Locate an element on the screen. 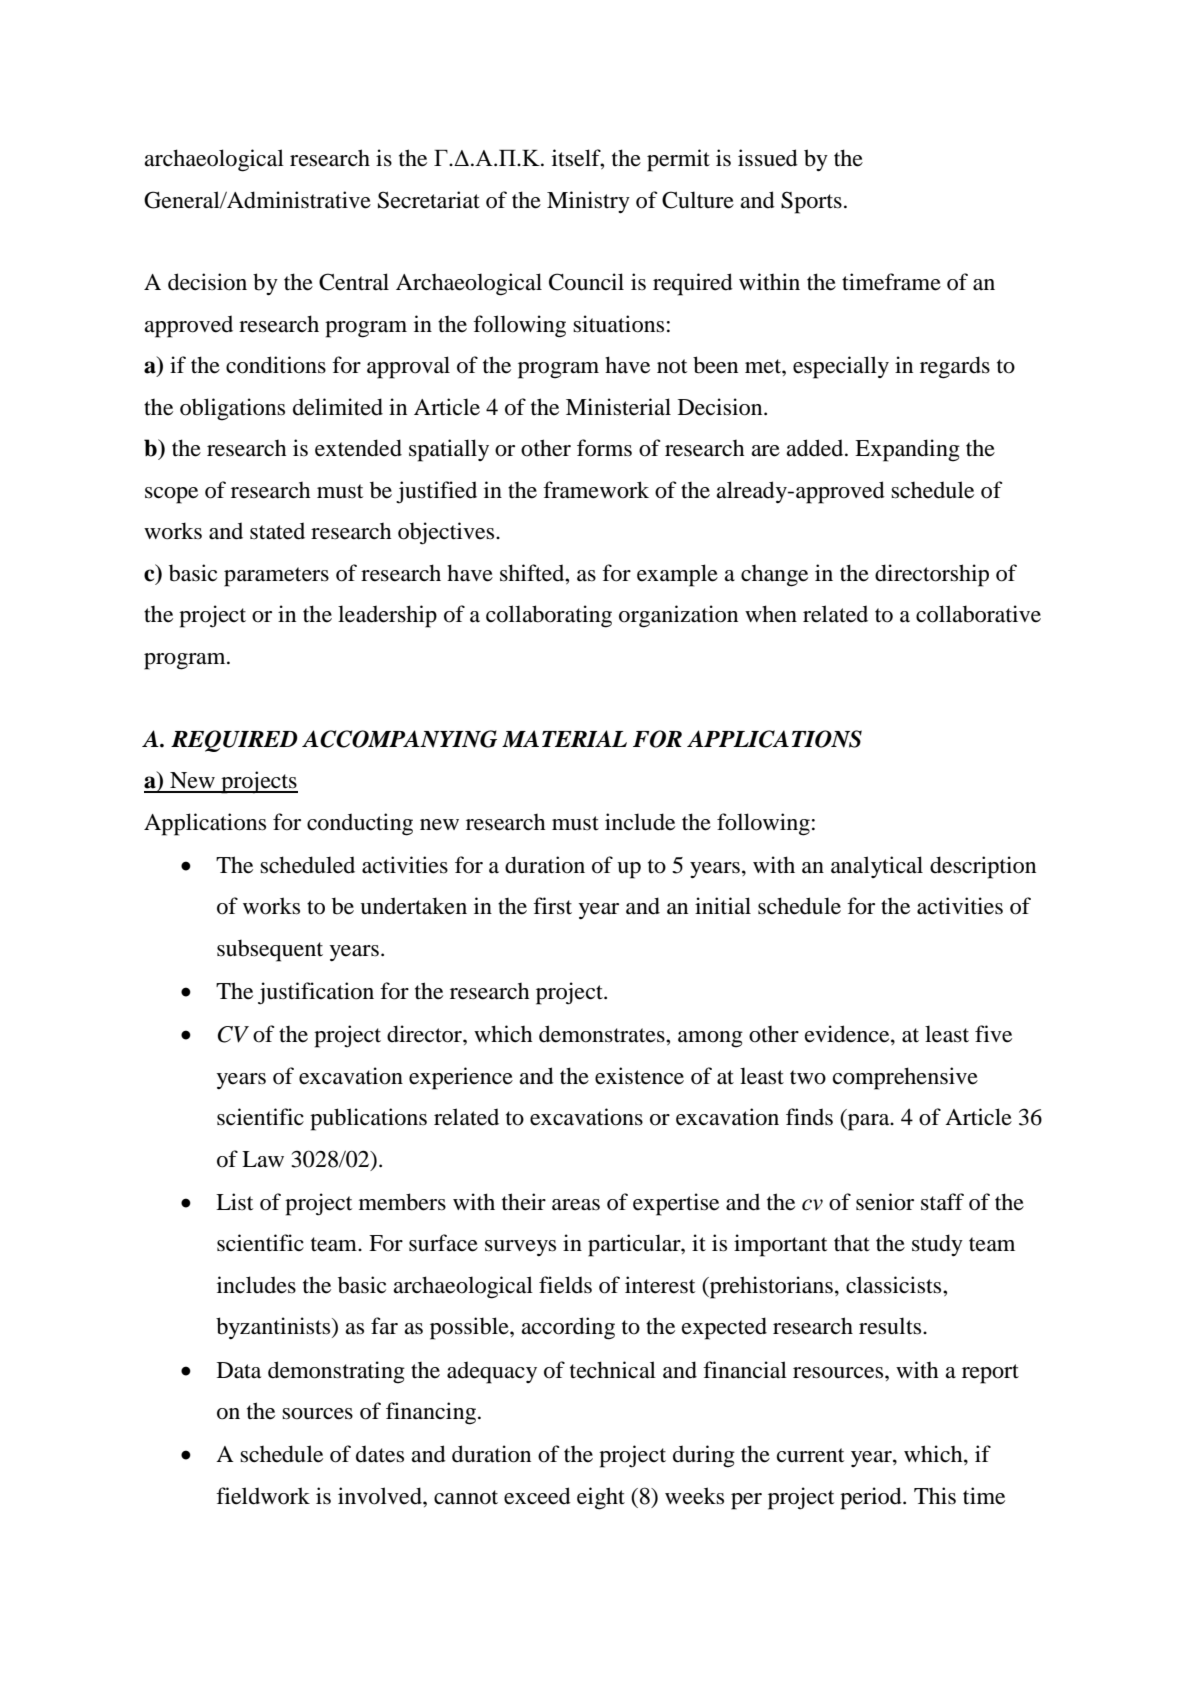 This screenshot has width=1192, height=1687. fieldwork is located at coordinates (263, 1496).
